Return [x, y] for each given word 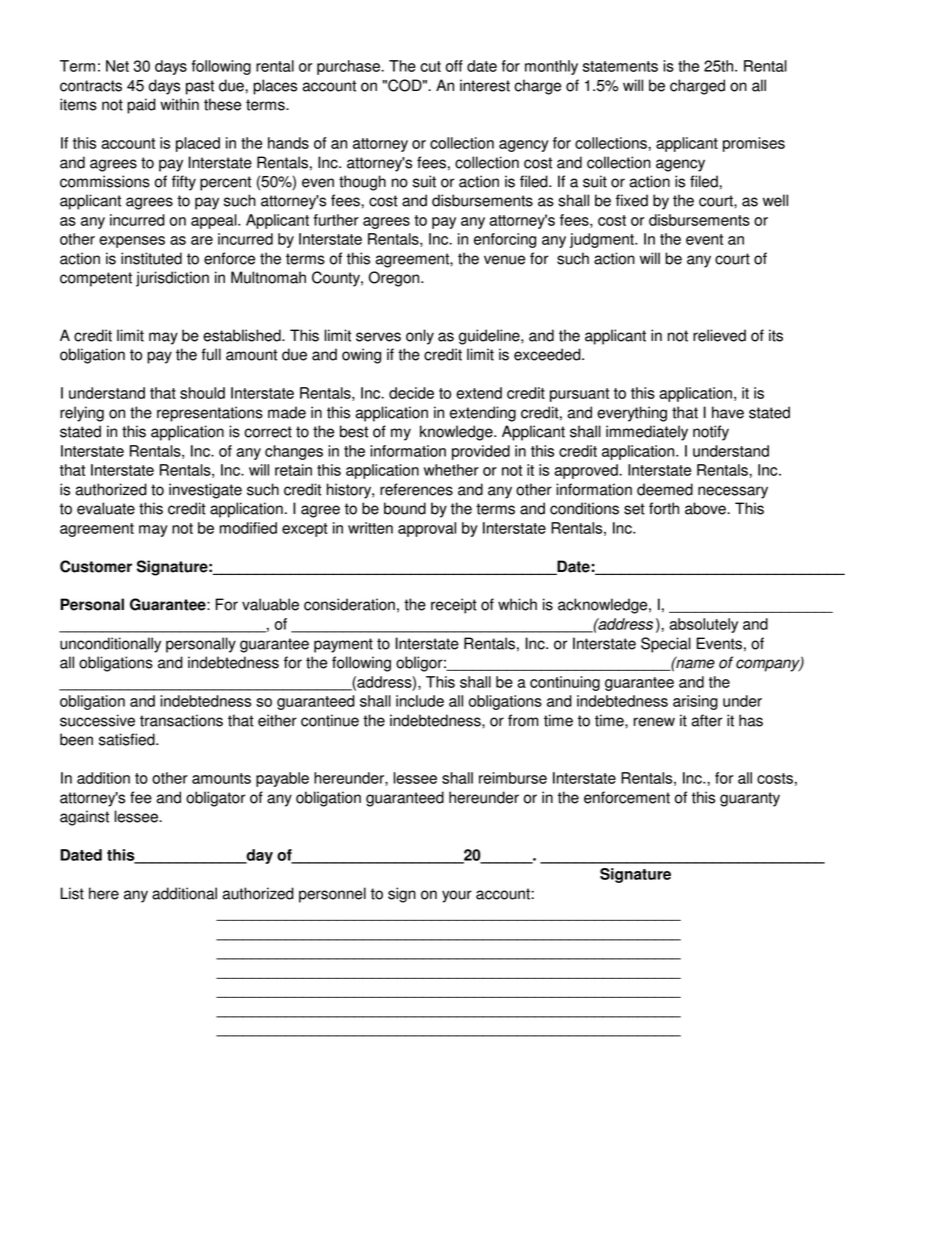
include [420, 701]
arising [695, 702]
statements [620, 66]
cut [430, 66]
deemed [665, 489]
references [416, 489]
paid [141, 106]
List [72, 893]
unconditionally [110, 645]
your [457, 896]
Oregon [395, 279]
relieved [719, 335]
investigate [205, 491]
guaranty [750, 799]
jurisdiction [172, 279]
